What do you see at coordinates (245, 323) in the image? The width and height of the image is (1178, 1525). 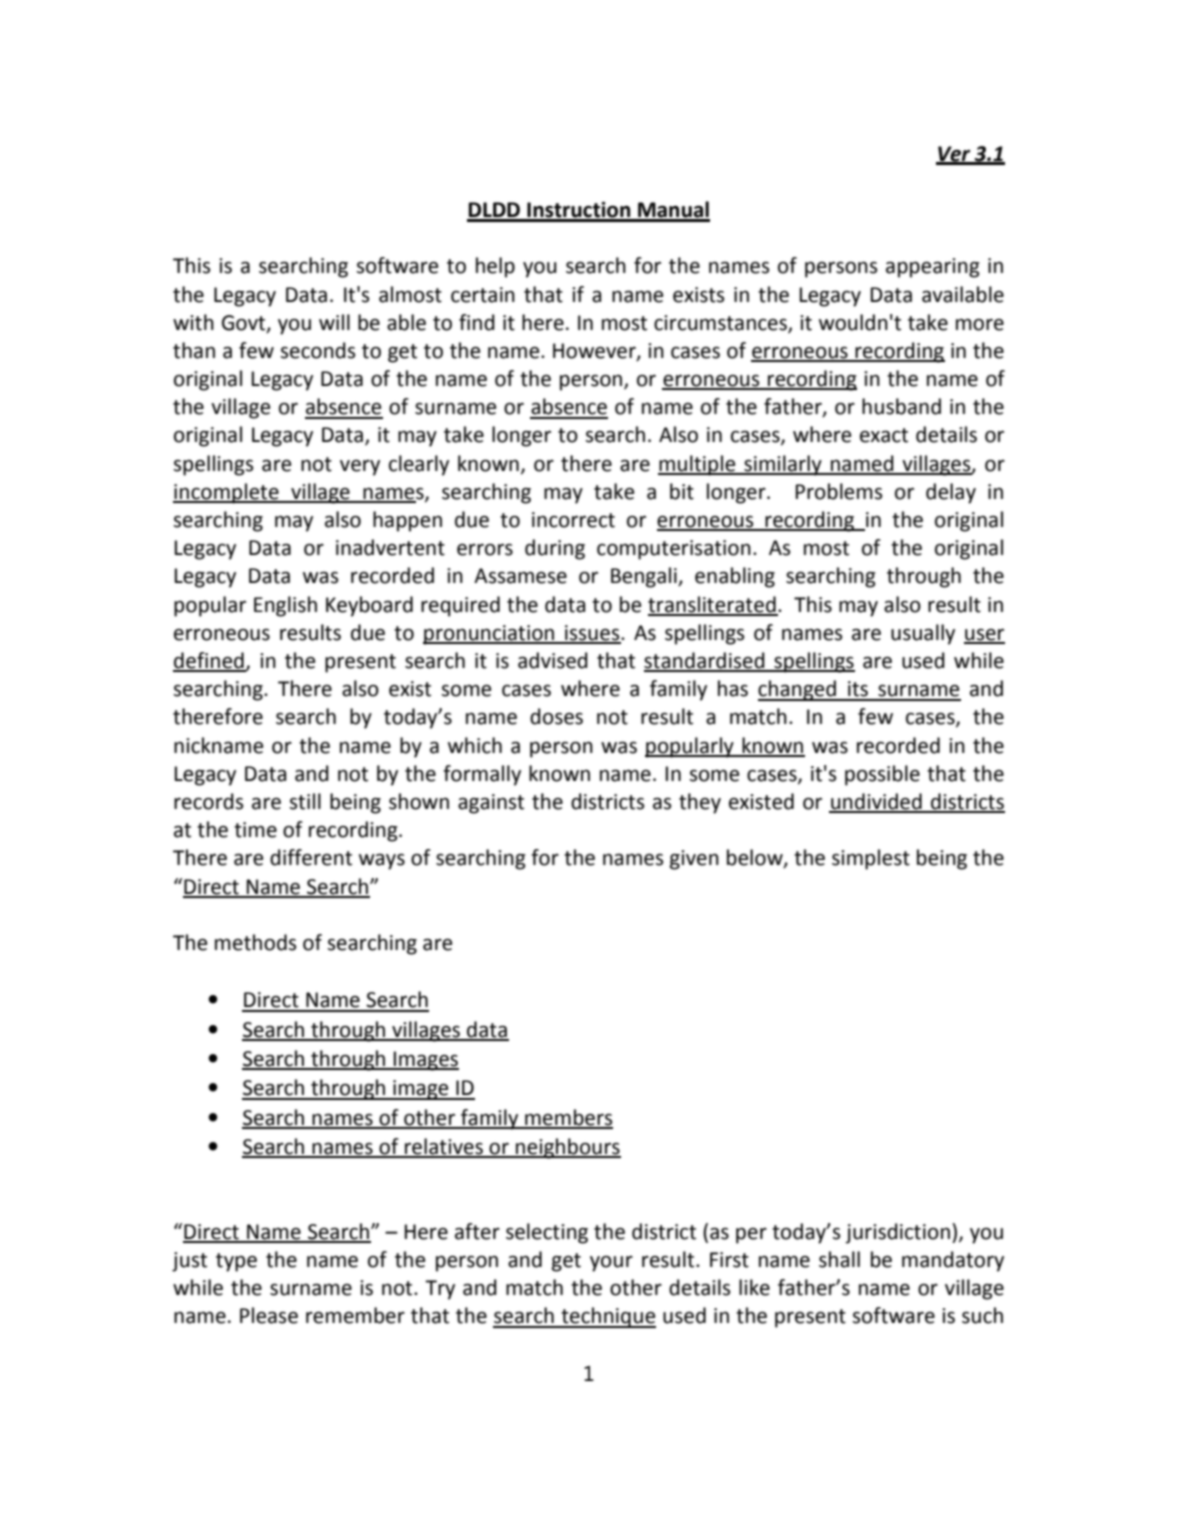 I see `Govt` at bounding box center [245, 323].
